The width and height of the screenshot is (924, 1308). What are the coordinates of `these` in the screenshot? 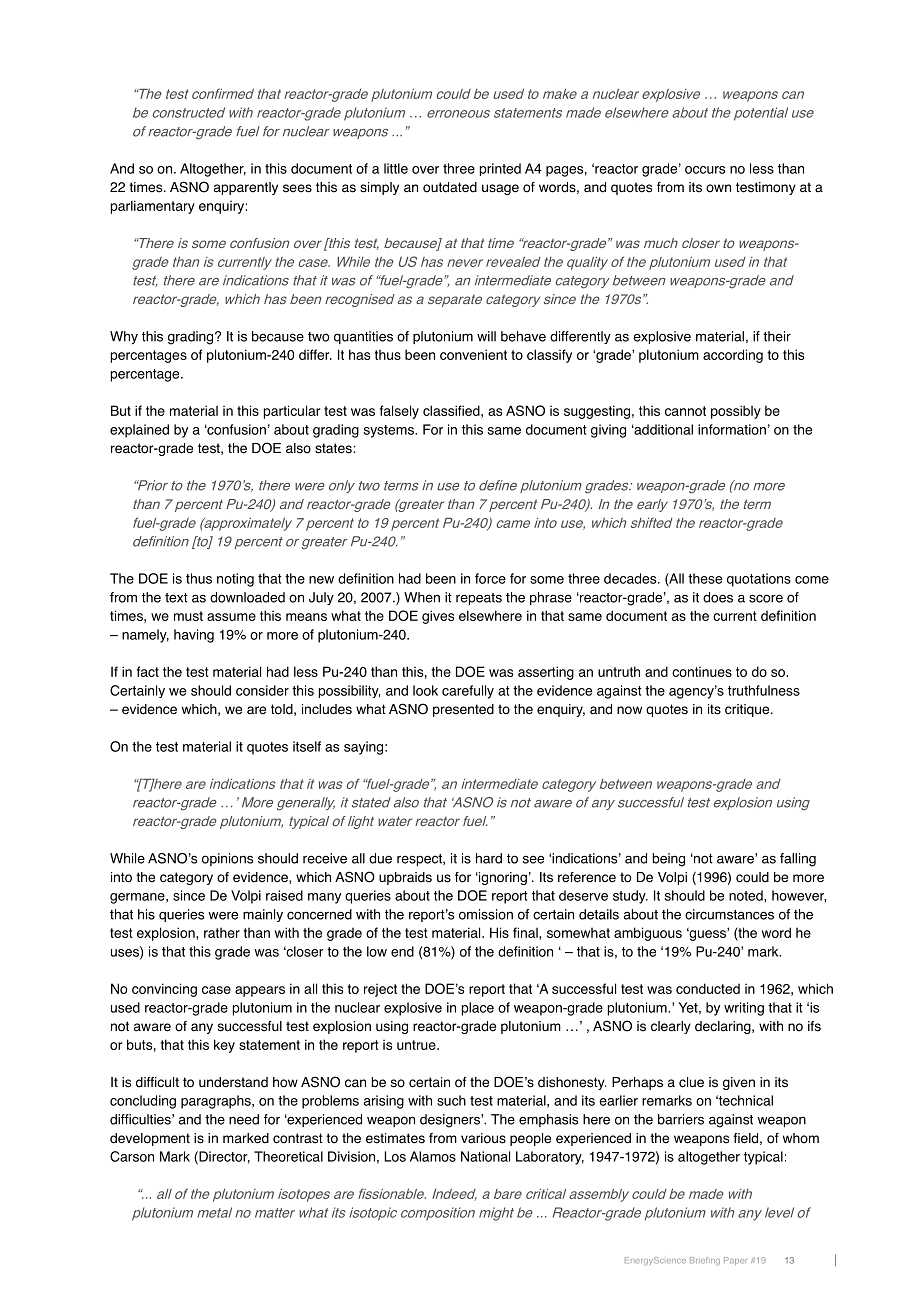 It's located at (705, 578).
